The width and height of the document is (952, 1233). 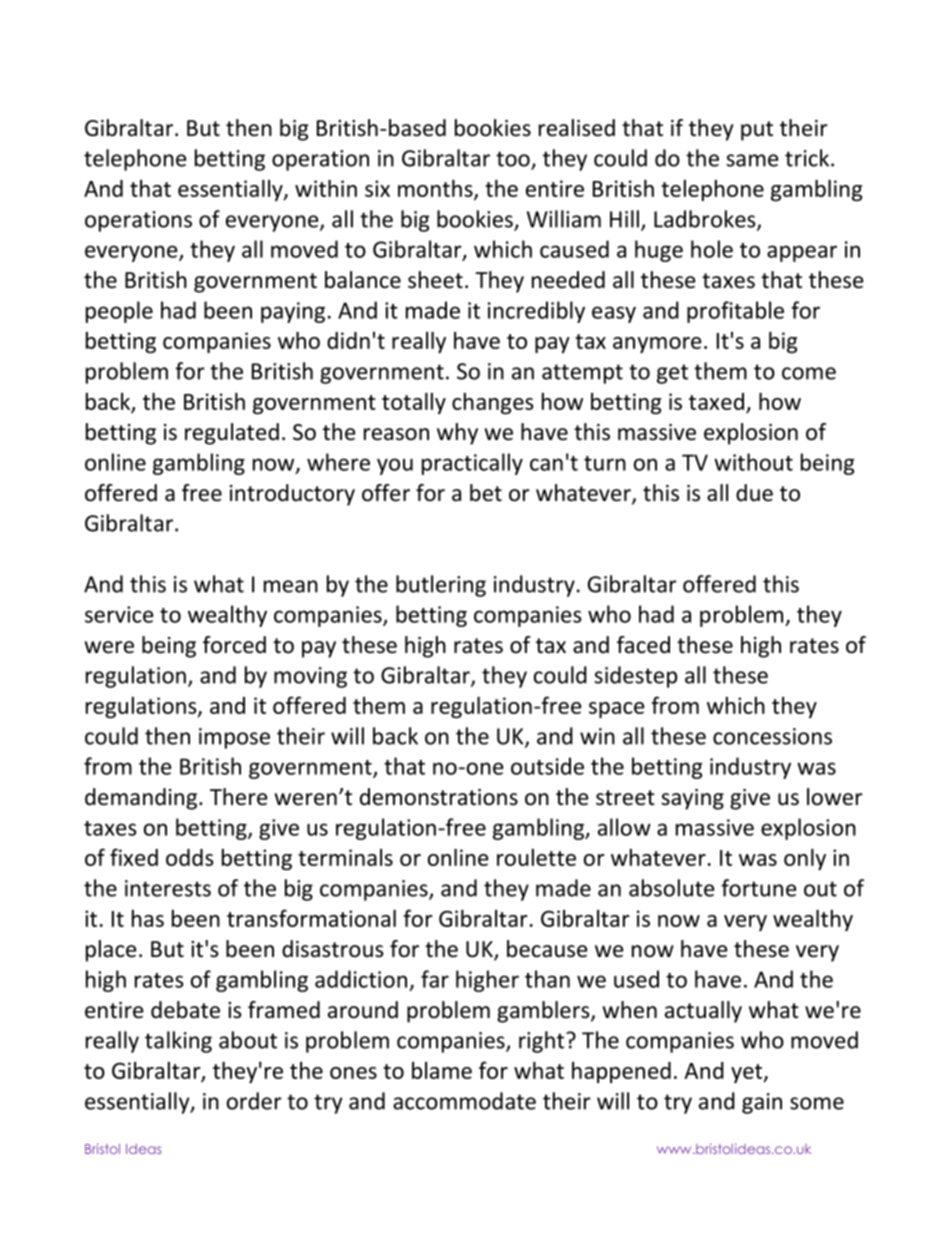 I want to click on demonstrations, so click(x=439, y=797).
